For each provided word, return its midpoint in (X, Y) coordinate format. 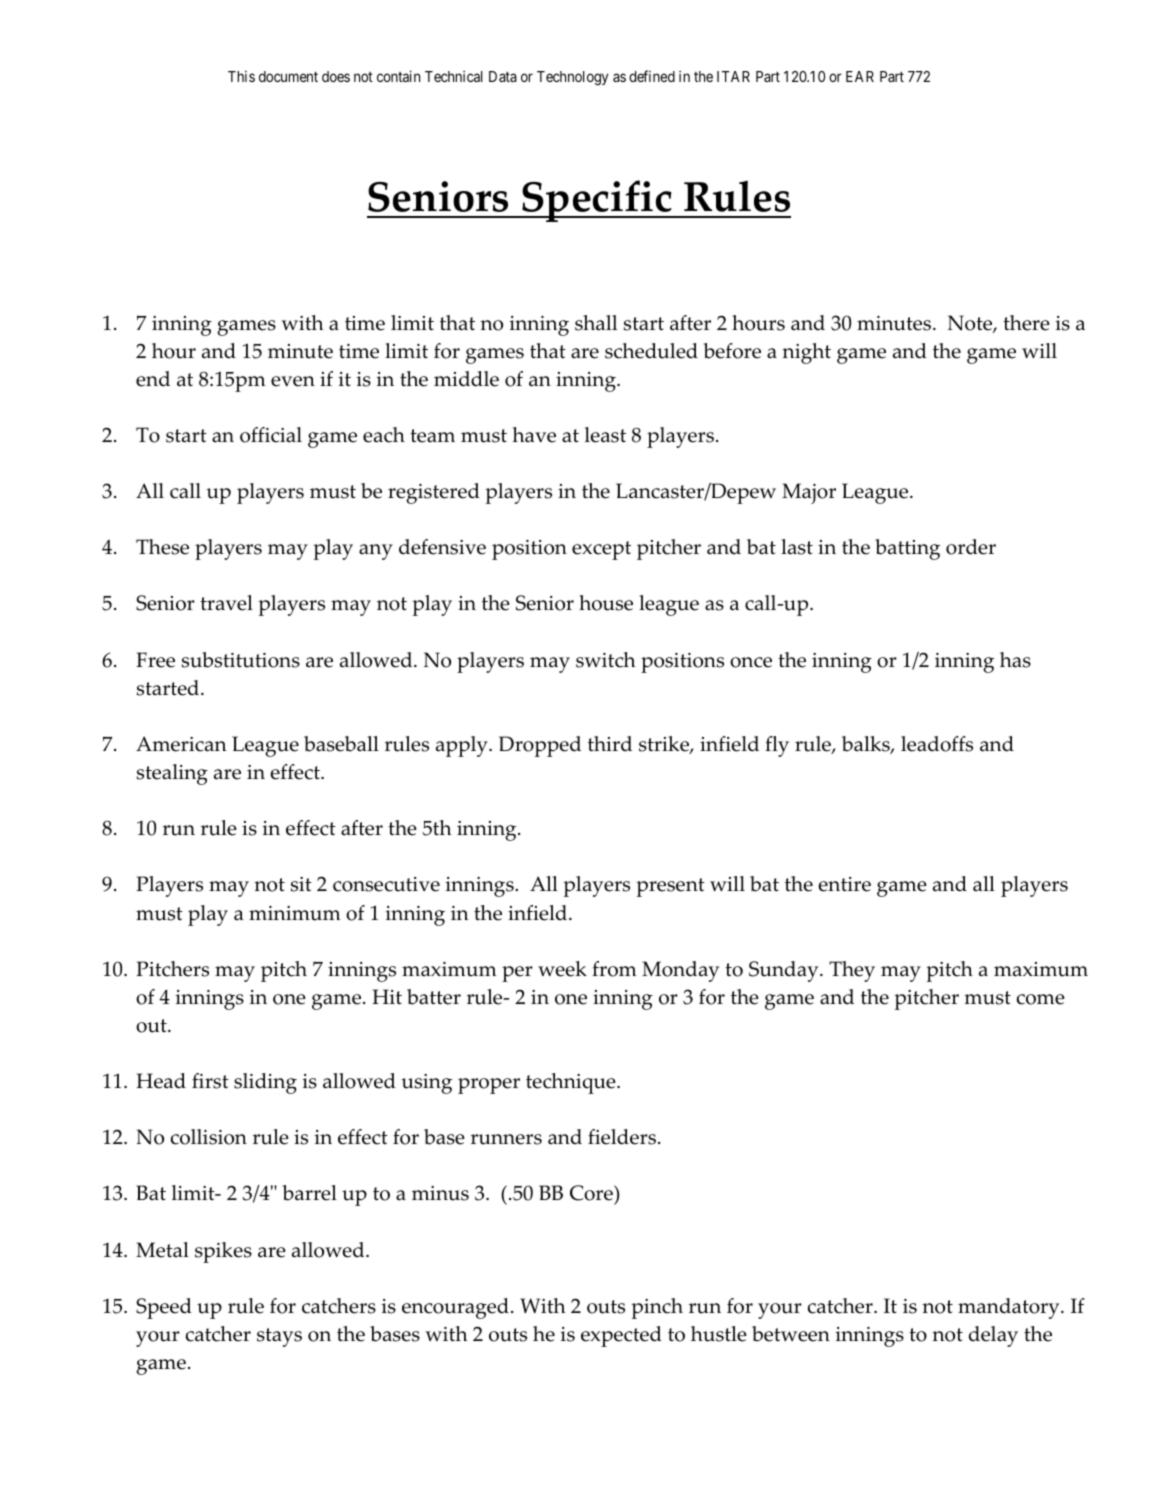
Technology (572, 78)
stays (279, 1337)
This (241, 76)
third (610, 744)
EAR (860, 76)
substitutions (241, 660)
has (1015, 660)
